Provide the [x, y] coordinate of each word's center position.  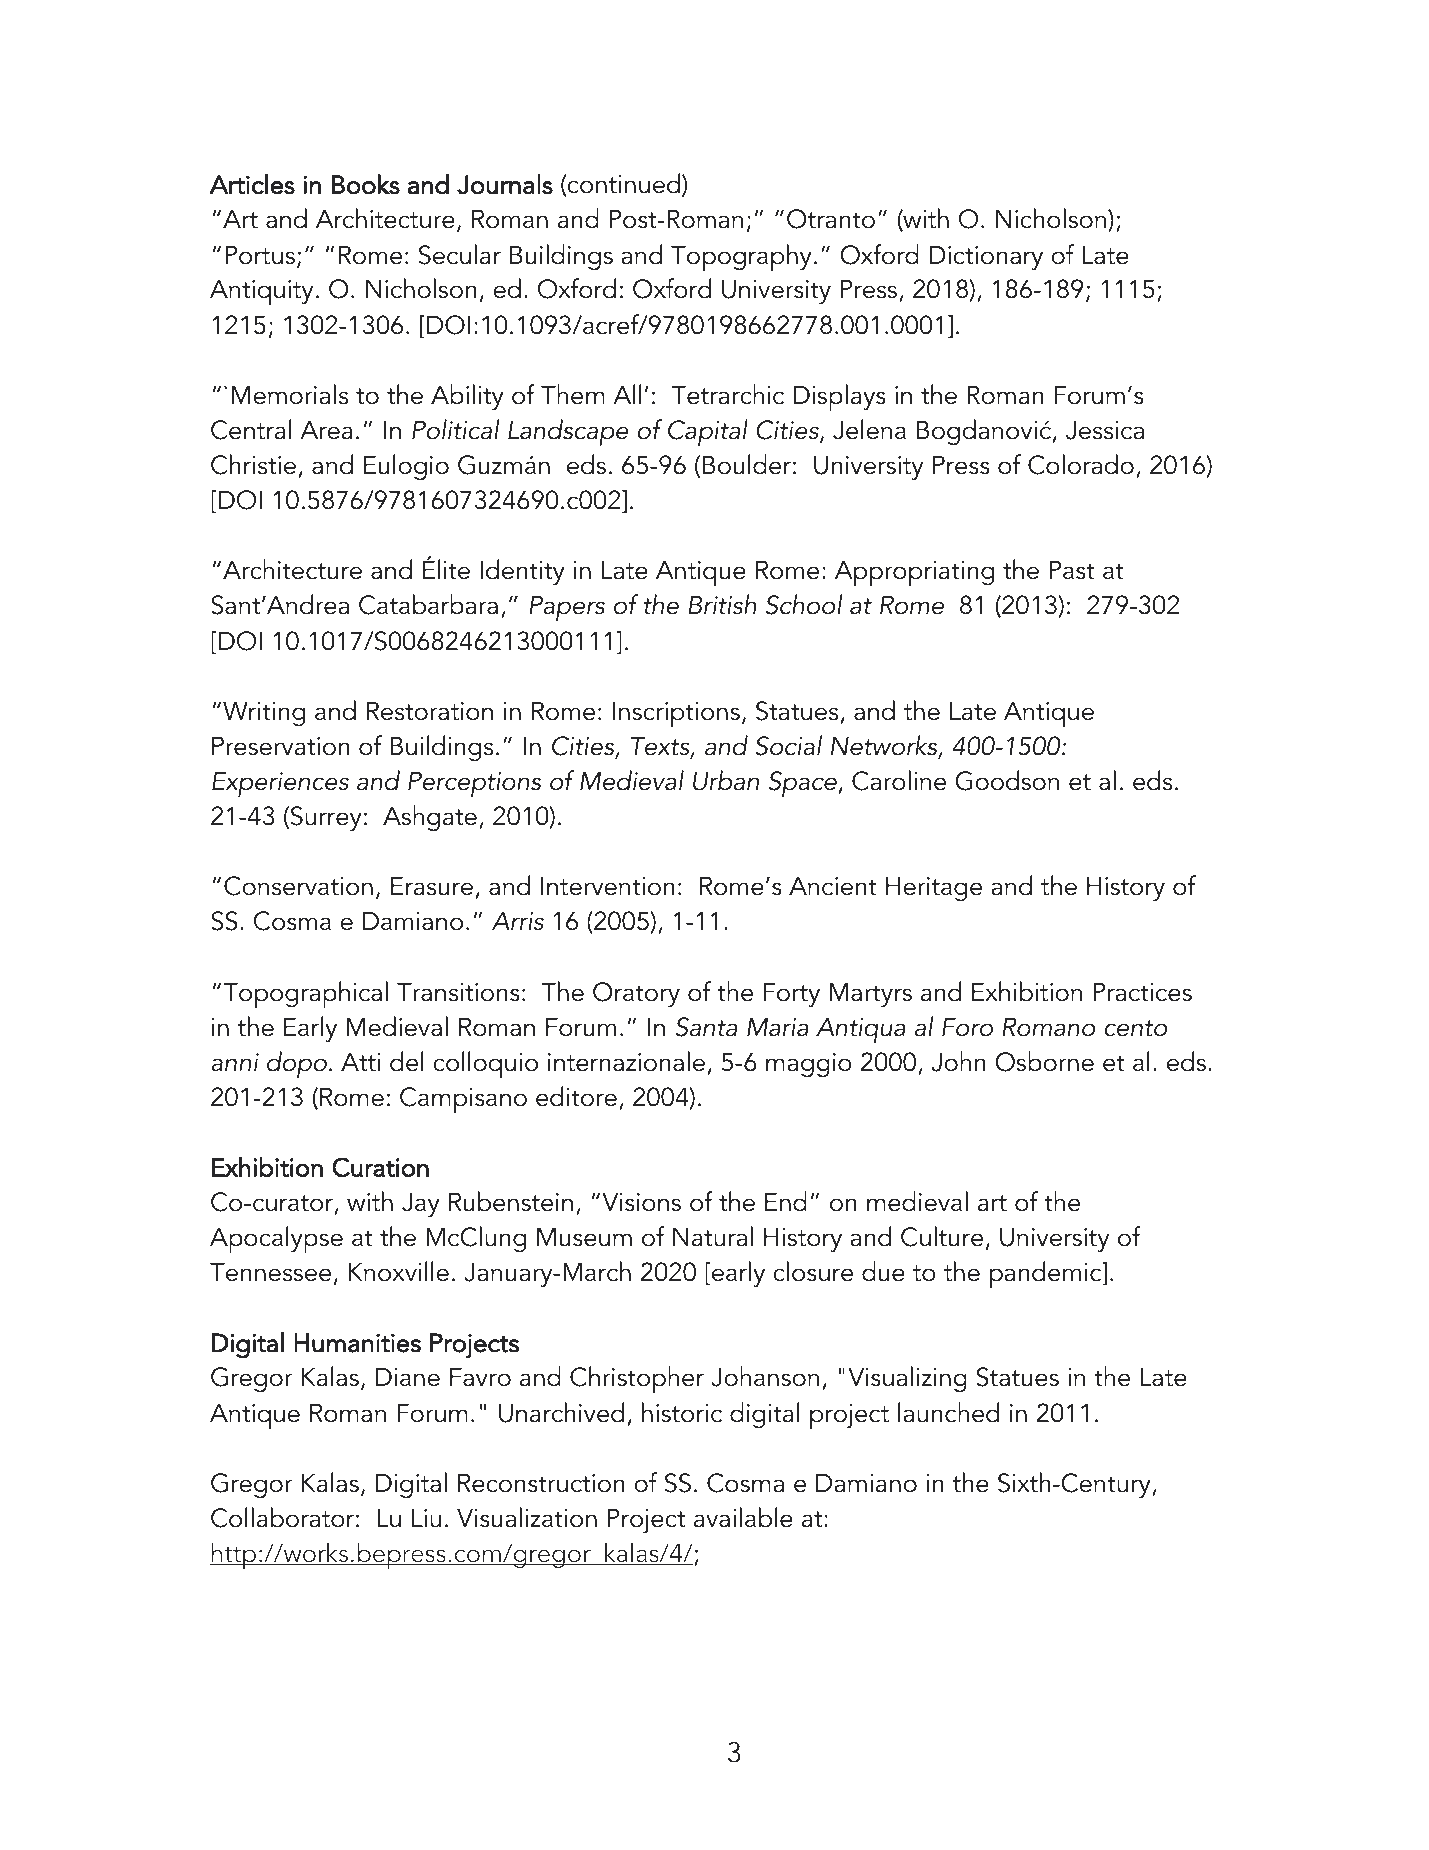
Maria [778, 1027]
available [743, 1517]
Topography [741, 258]
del [407, 1061]
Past [1072, 570]
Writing [264, 713]
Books [366, 184]
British [722, 604]
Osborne [1044, 1061]
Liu [426, 1518]
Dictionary [986, 257]
